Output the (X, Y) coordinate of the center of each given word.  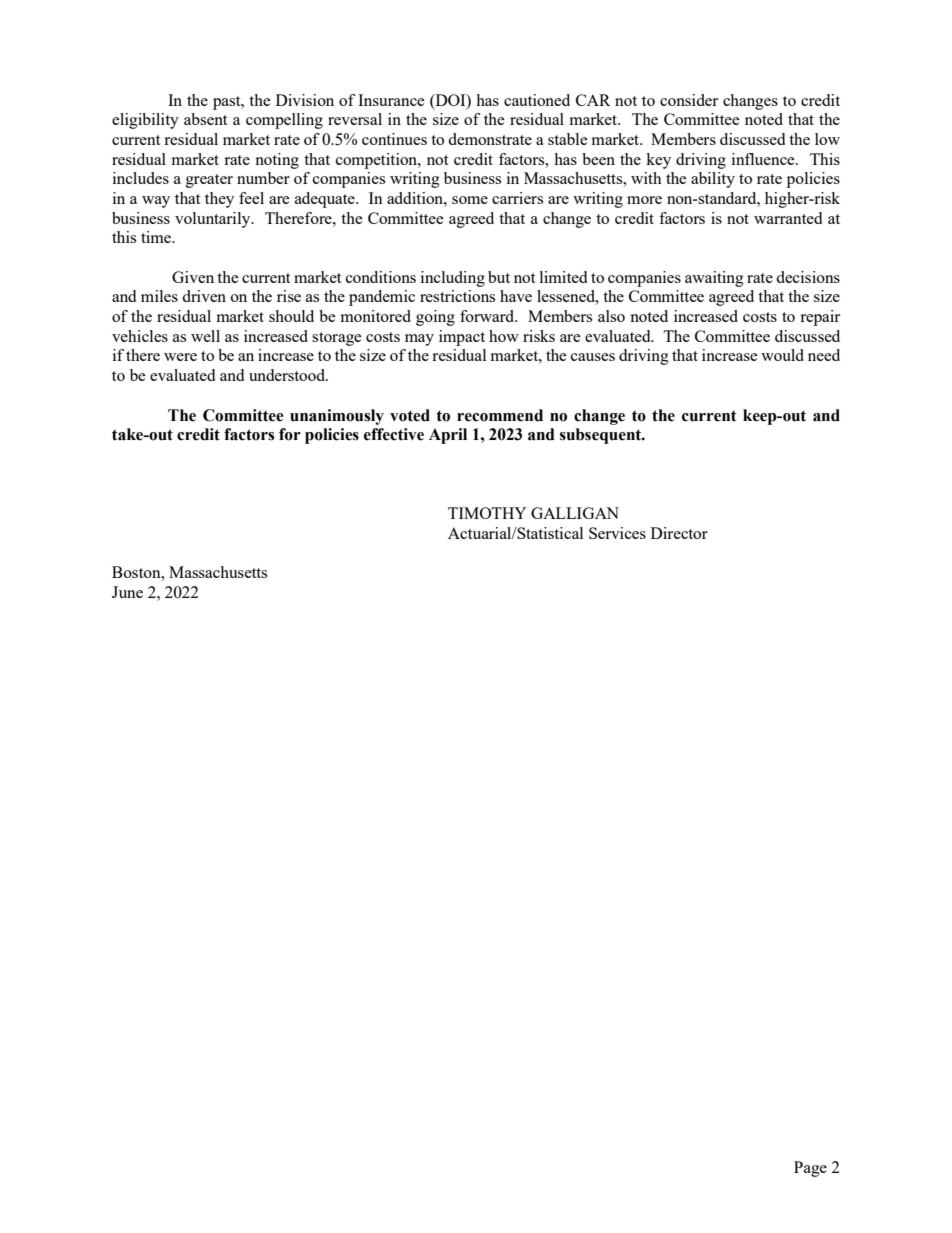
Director (679, 533)
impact (462, 338)
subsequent (601, 436)
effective (394, 434)
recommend (500, 415)
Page (810, 1169)
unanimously (337, 417)
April (448, 436)
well (205, 336)
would (782, 355)
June (127, 592)
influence (764, 159)
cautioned (537, 100)
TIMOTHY (487, 513)
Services (617, 533)
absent (205, 119)
